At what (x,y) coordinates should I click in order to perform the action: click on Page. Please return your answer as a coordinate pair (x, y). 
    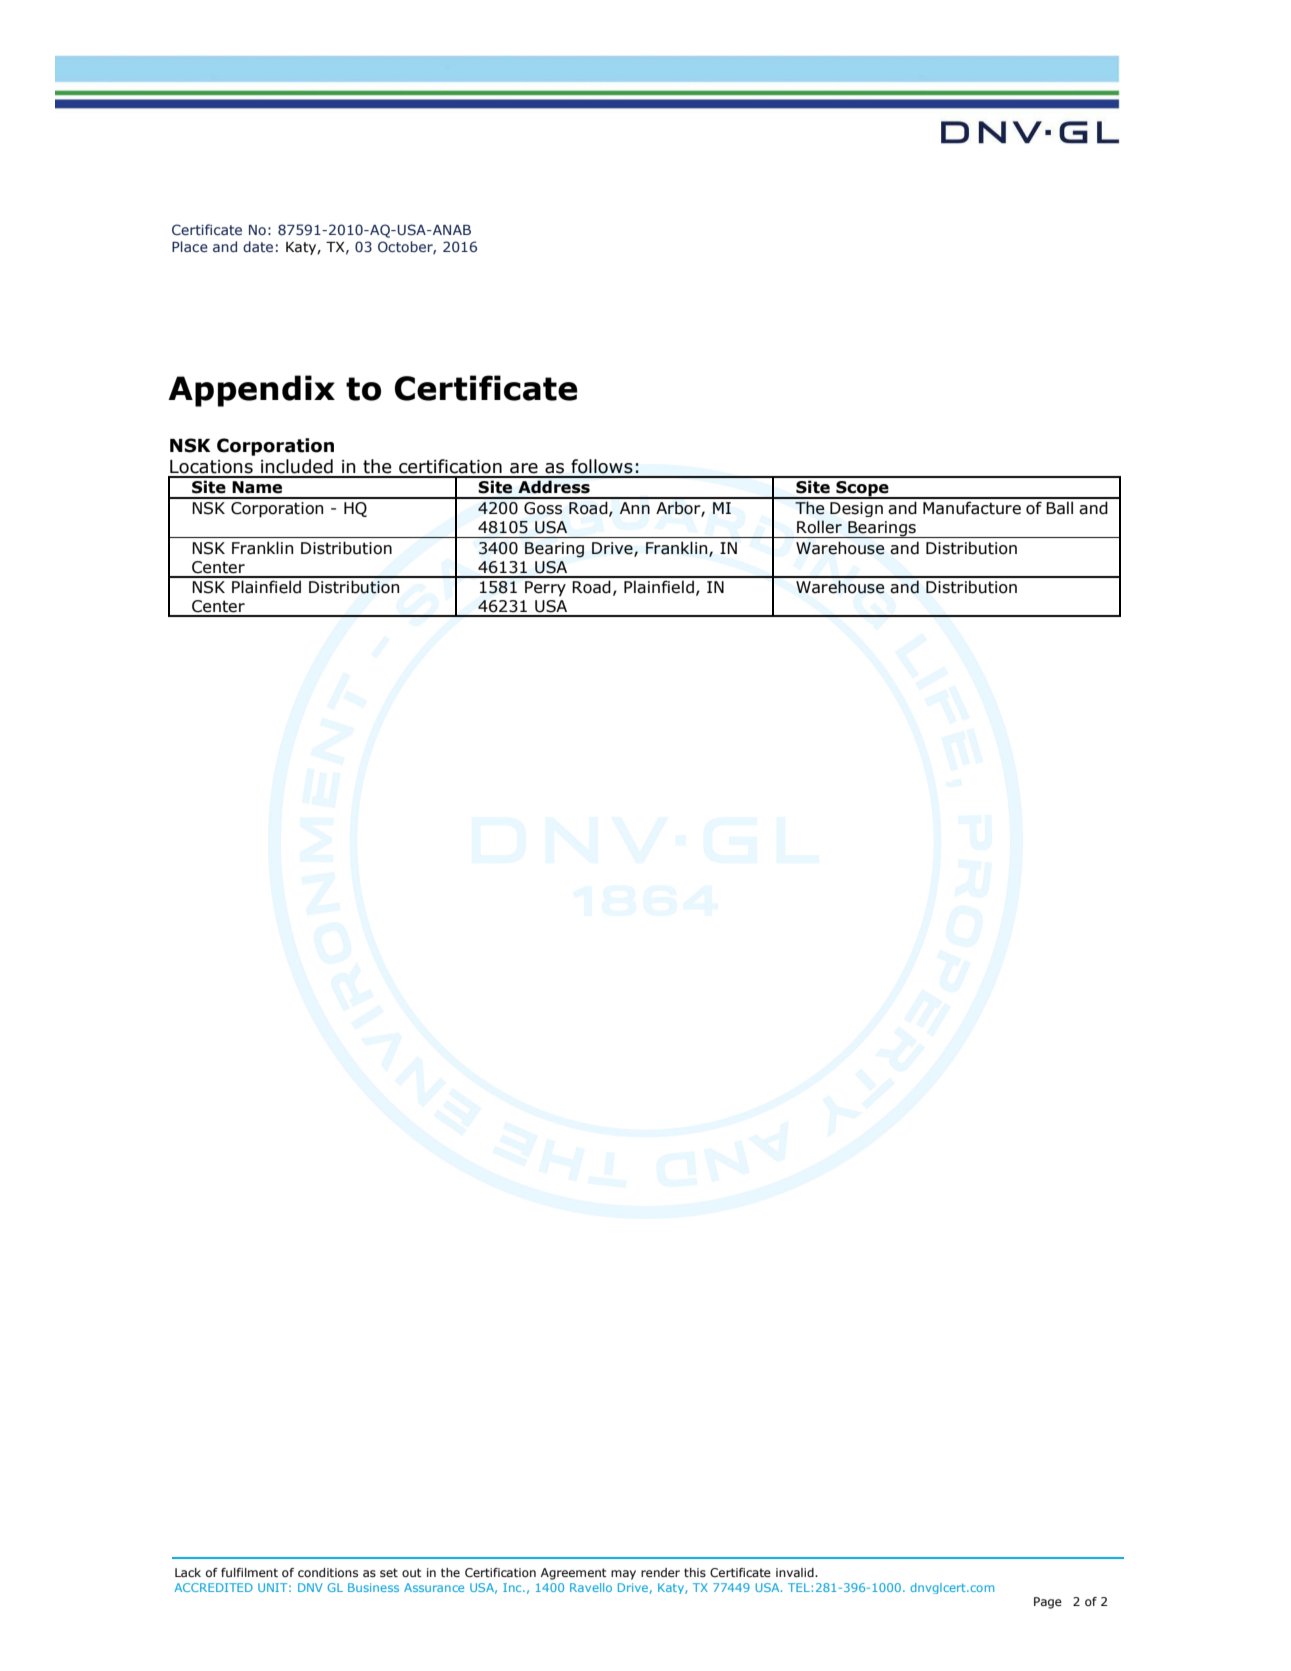
    Looking at the image, I should click on (1048, 1603).
